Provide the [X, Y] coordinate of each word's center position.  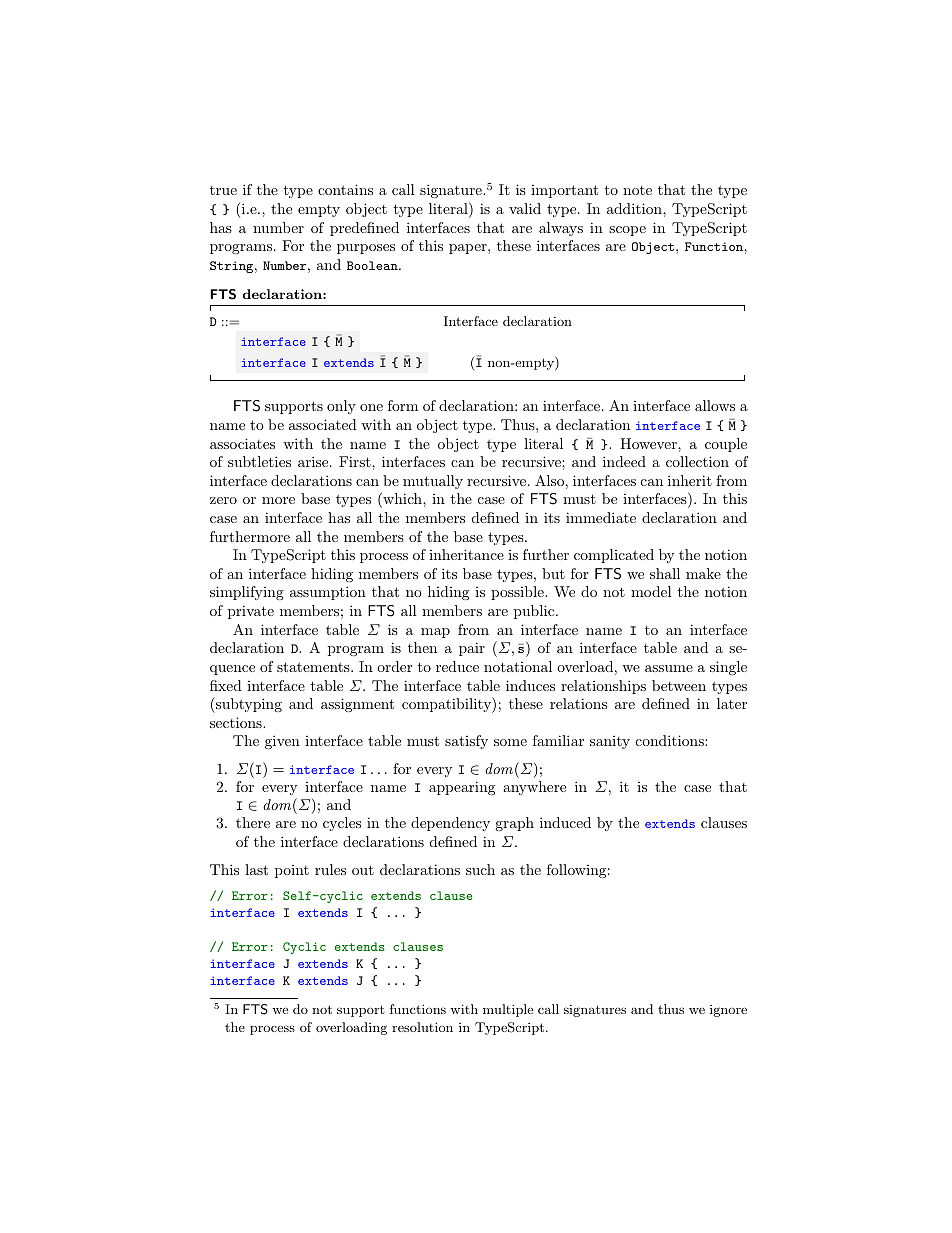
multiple [508, 1010]
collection [697, 461]
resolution [422, 1027]
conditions [671, 740]
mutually [433, 482]
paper [469, 249]
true [223, 190]
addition [635, 208]
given [282, 742]
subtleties [259, 461]
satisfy [466, 742]
